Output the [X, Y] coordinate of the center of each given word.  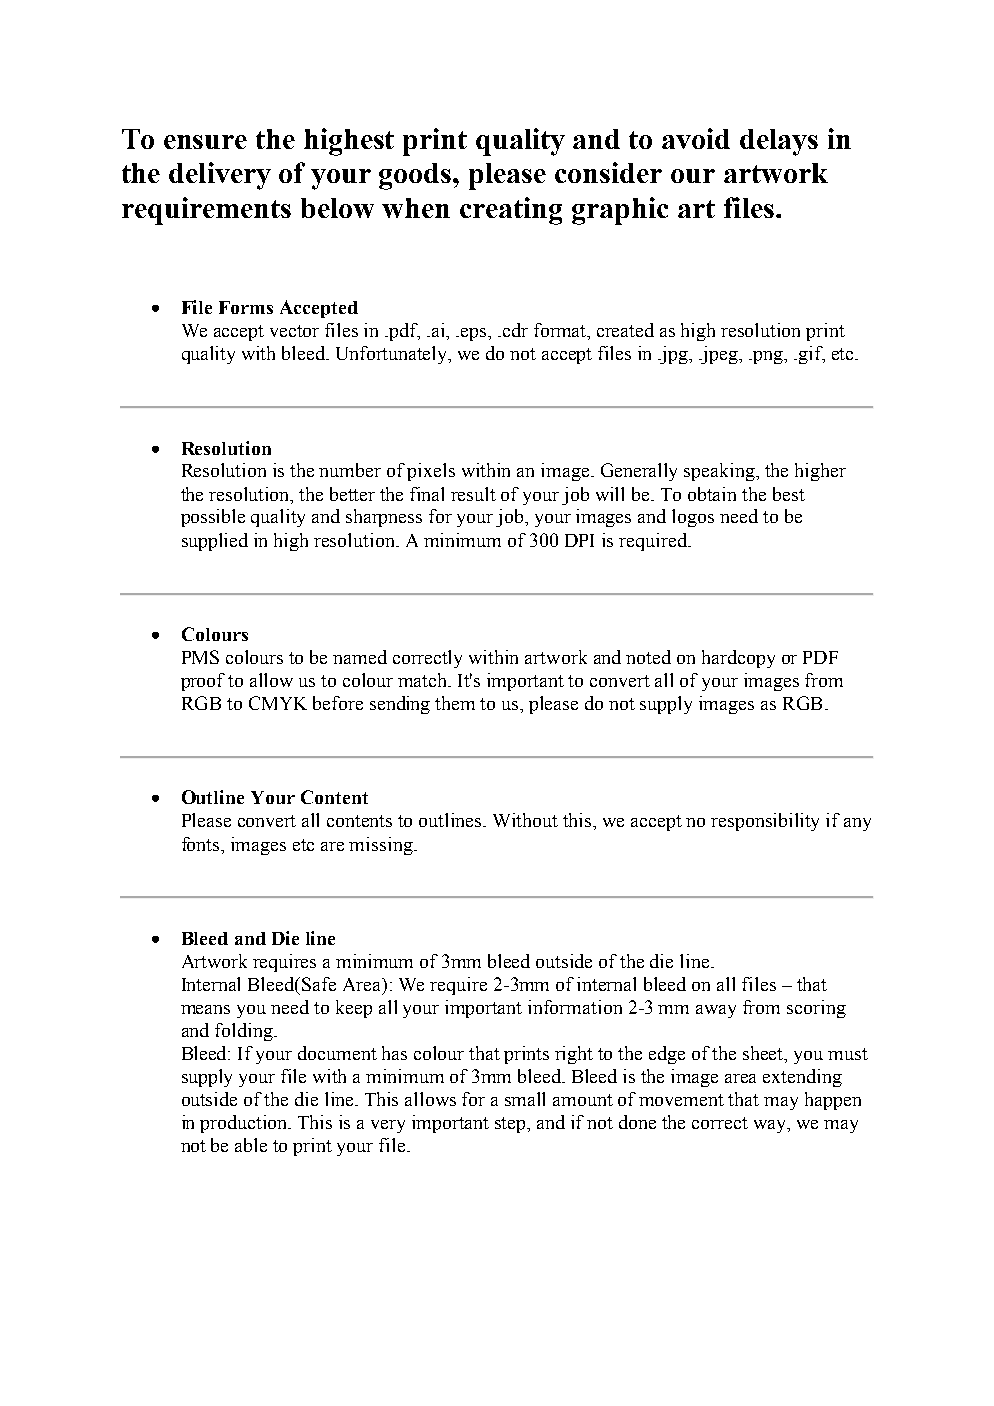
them [455, 703]
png [768, 357]
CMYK [278, 703]
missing [382, 846]
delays [779, 142]
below [337, 208]
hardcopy [738, 659]
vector [294, 331]
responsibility [765, 822]
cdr [515, 330]
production [245, 1124]
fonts [202, 844]
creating [511, 211]
